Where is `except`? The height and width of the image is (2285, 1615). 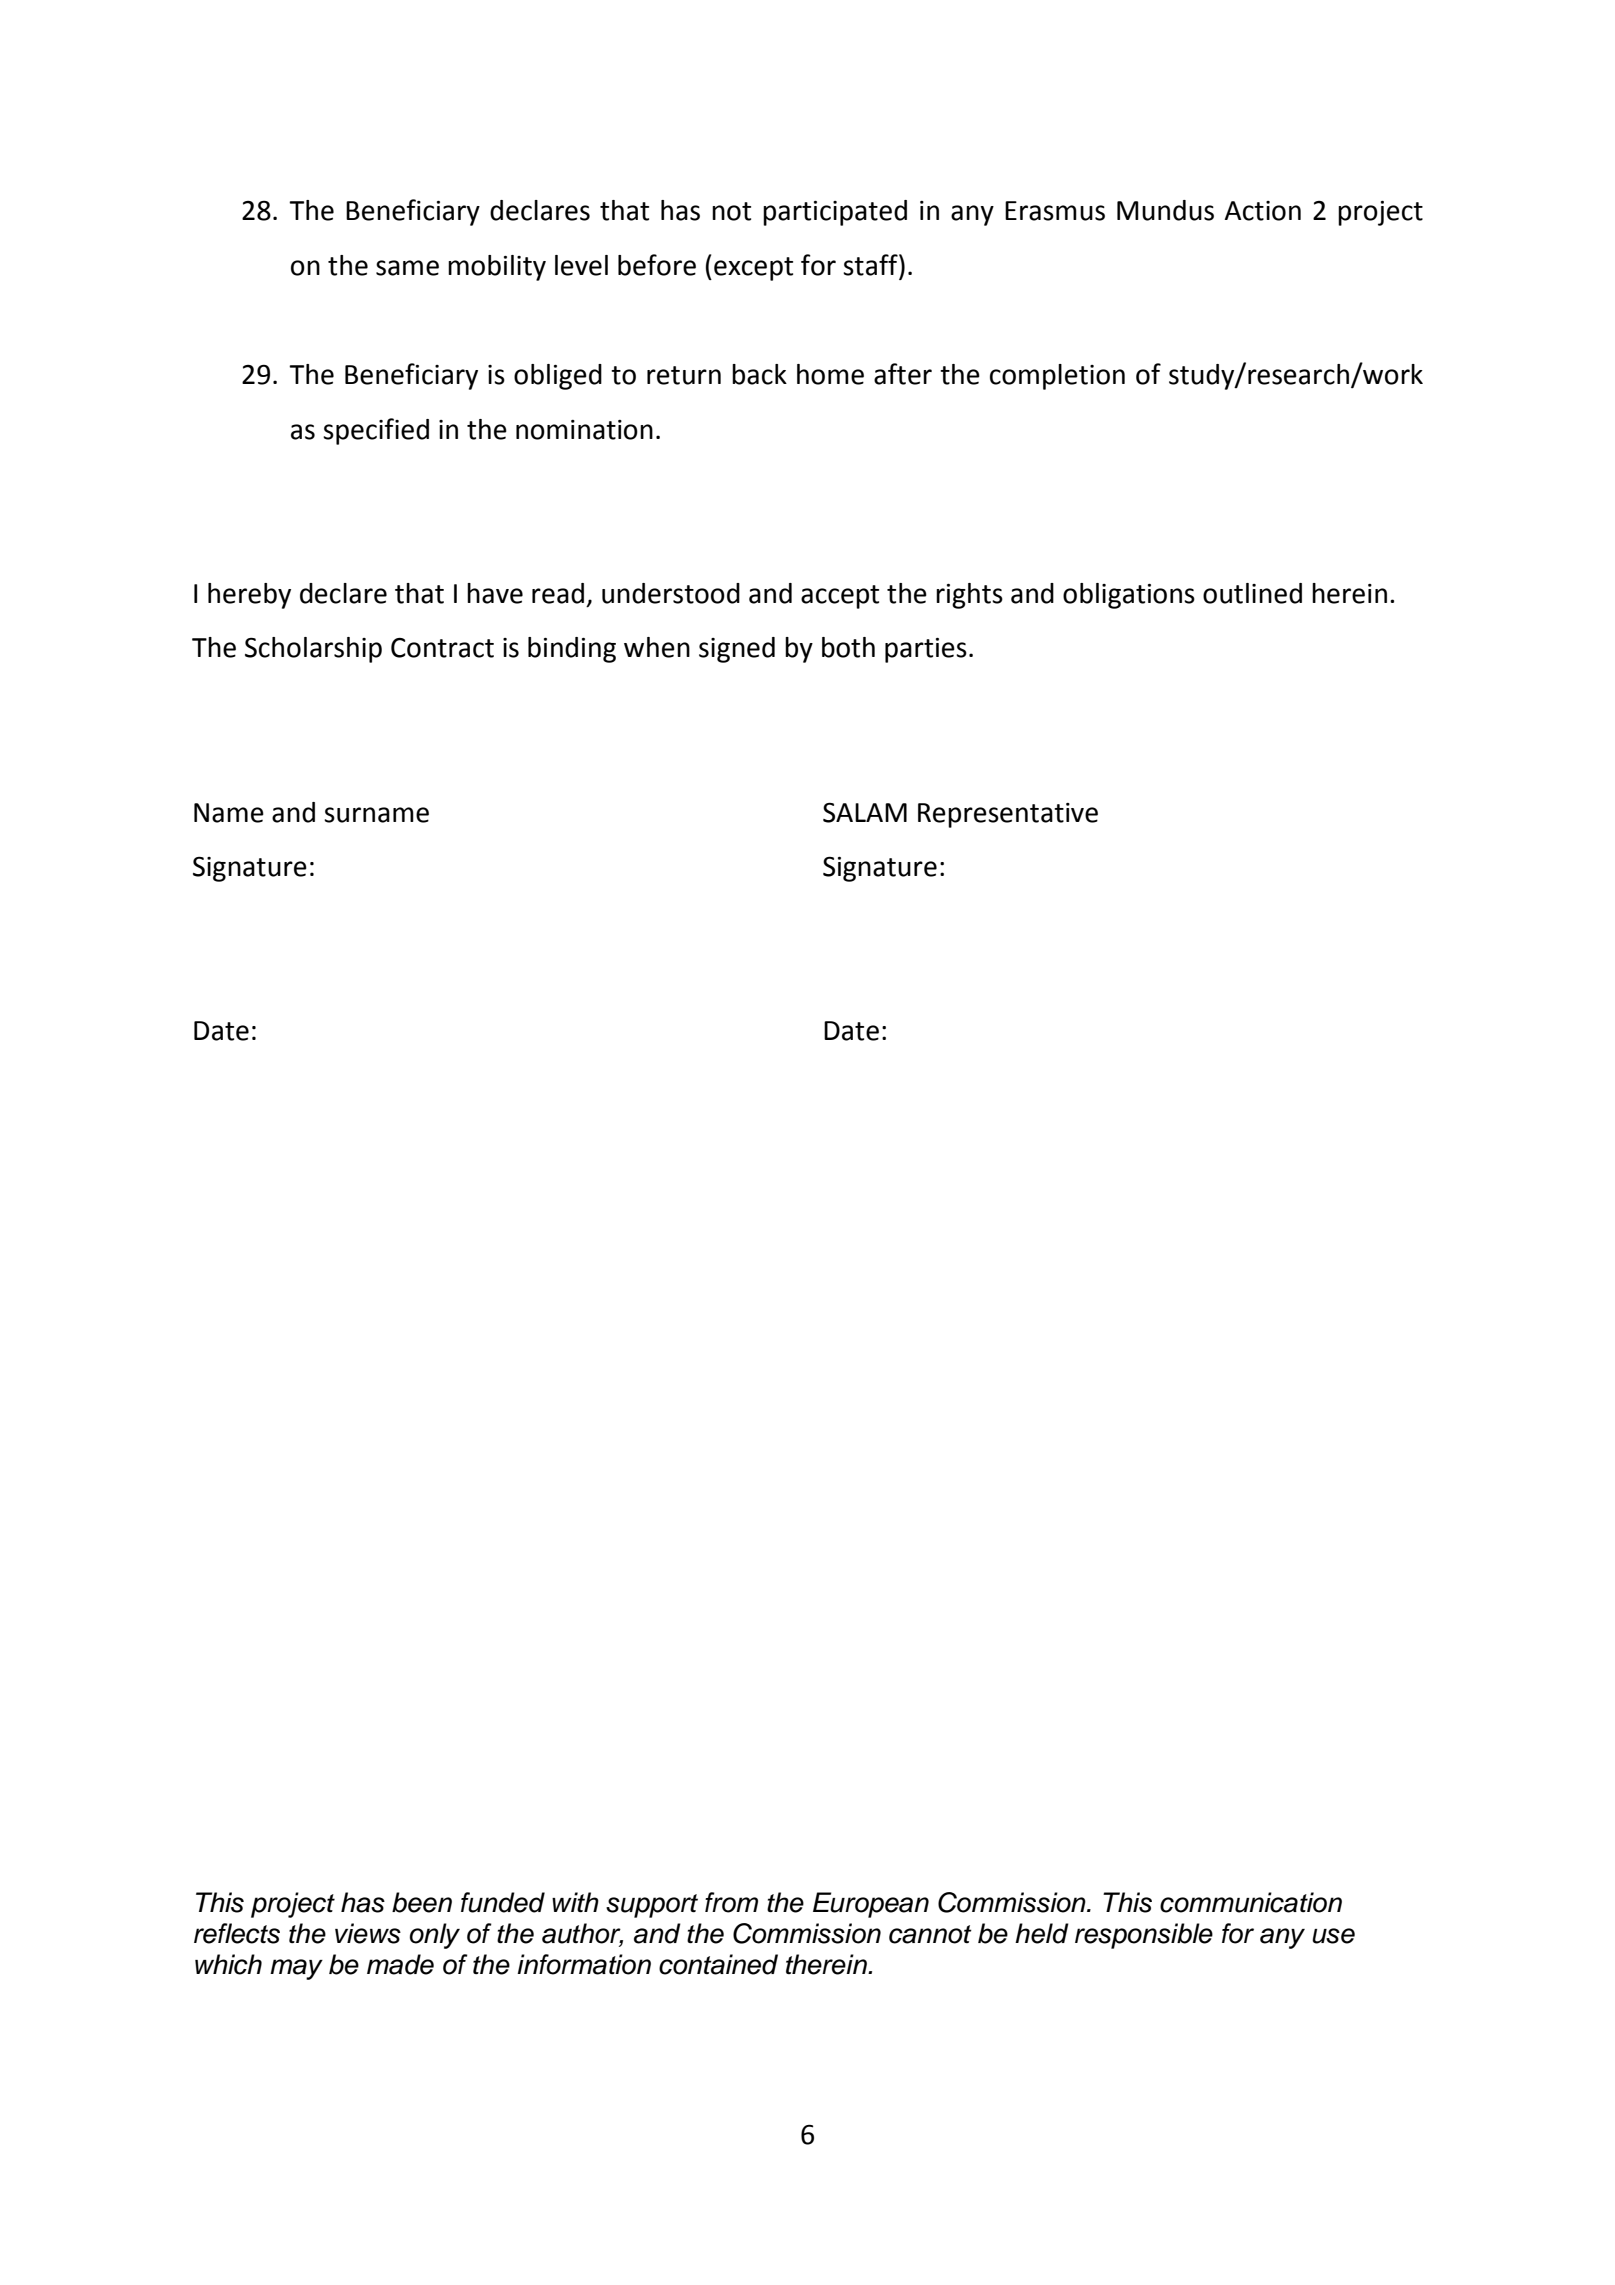 except is located at coordinates (753, 269).
